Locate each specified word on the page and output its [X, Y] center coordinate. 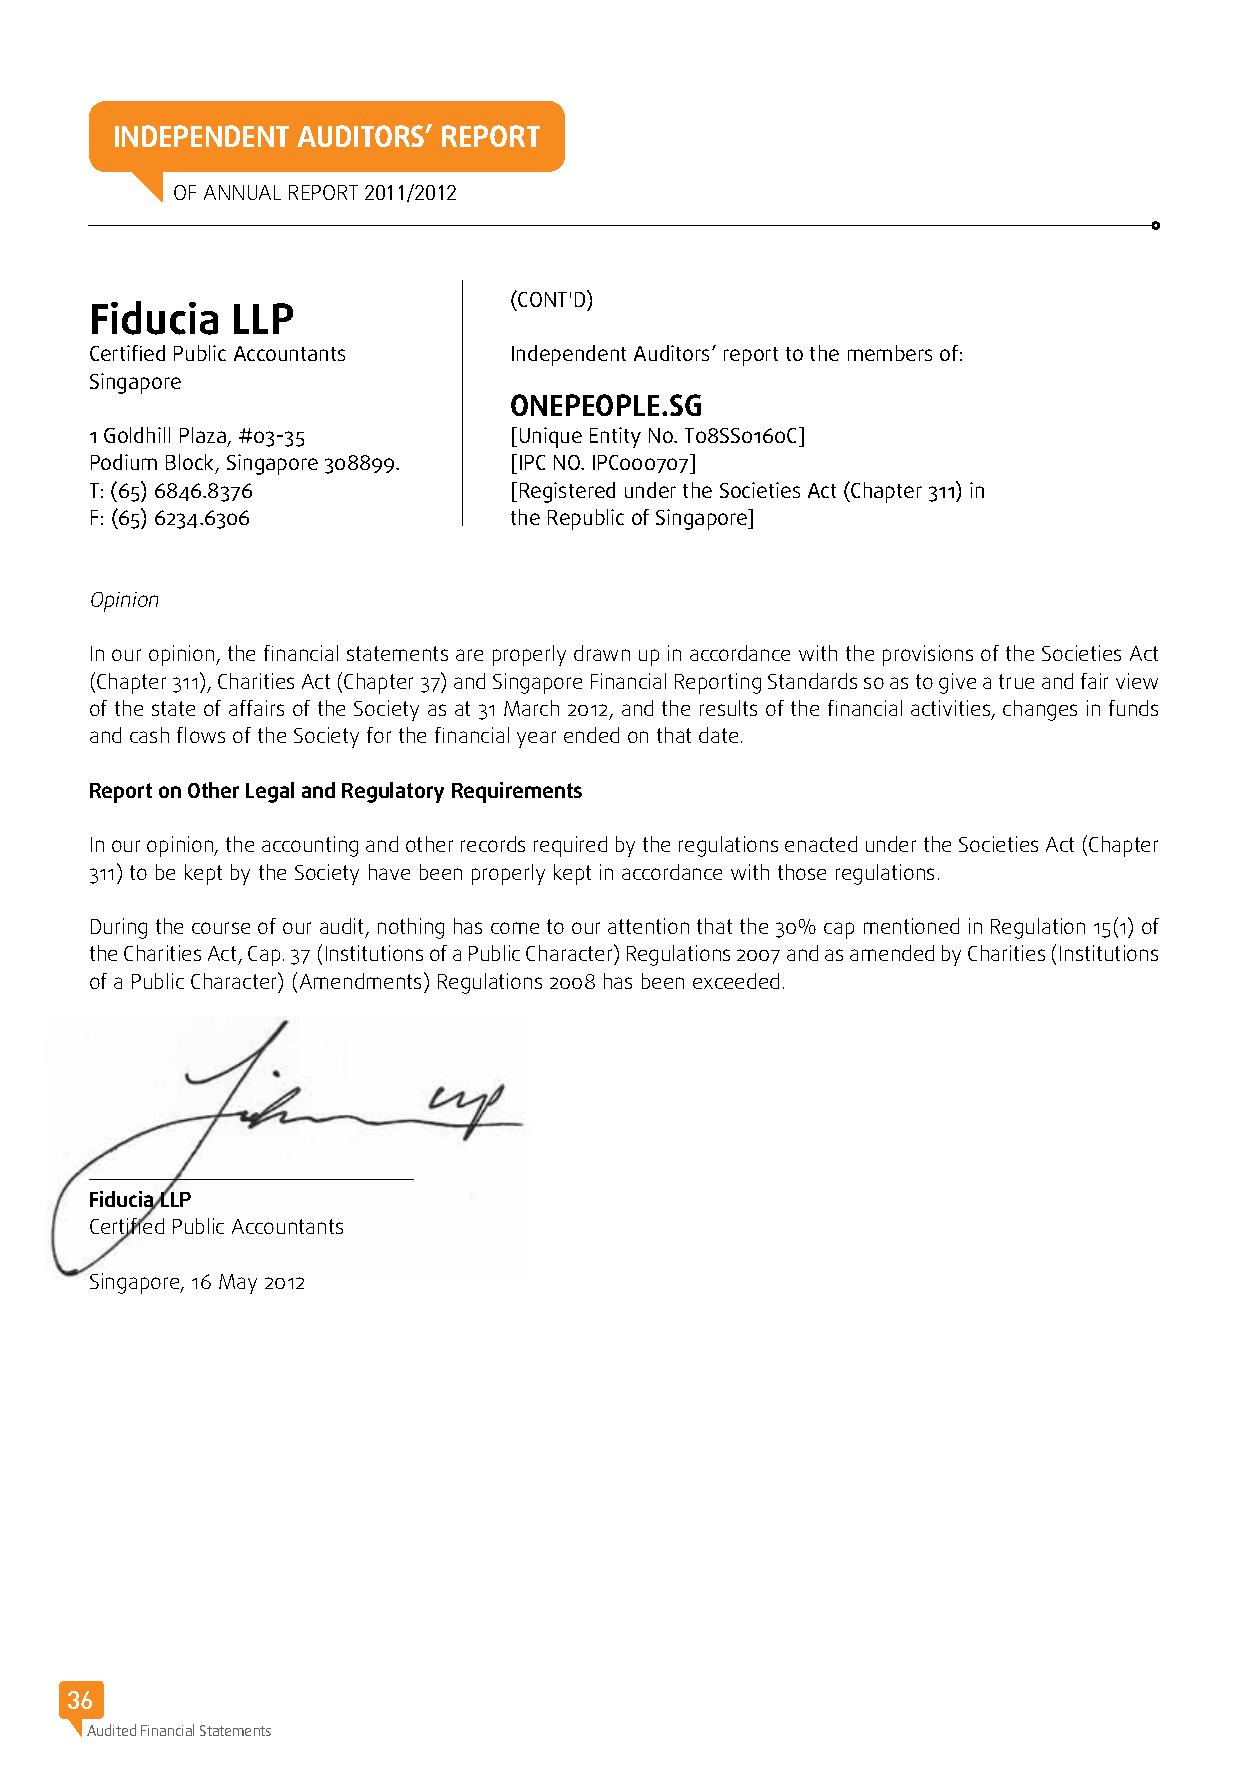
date [718, 735]
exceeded [736, 981]
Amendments [362, 980]
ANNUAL [242, 192]
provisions [928, 655]
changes [1040, 710]
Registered [567, 492]
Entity [615, 437]
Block [191, 464]
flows [201, 735]
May [238, 1284]
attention [648, 926]
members [890, 353]
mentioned [911, 926]
